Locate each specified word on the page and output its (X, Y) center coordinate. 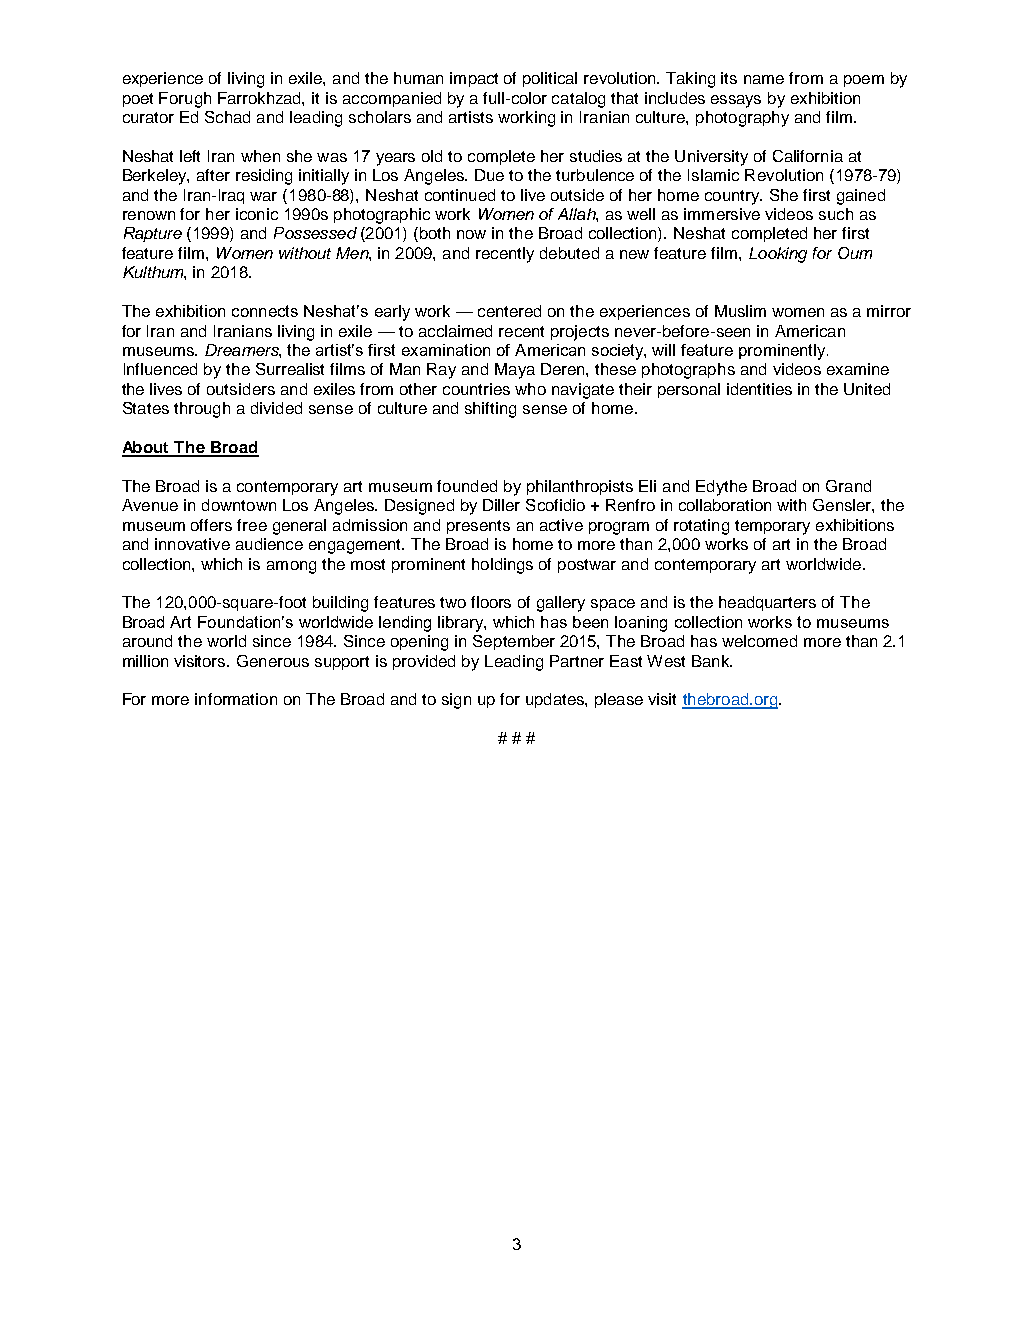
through (202, 410)
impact (474, 79)
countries (476, 389)
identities (759, 389)
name (764, 79)
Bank (712, 661)
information (236, 699)
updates (556, 700)
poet (138, 100)
